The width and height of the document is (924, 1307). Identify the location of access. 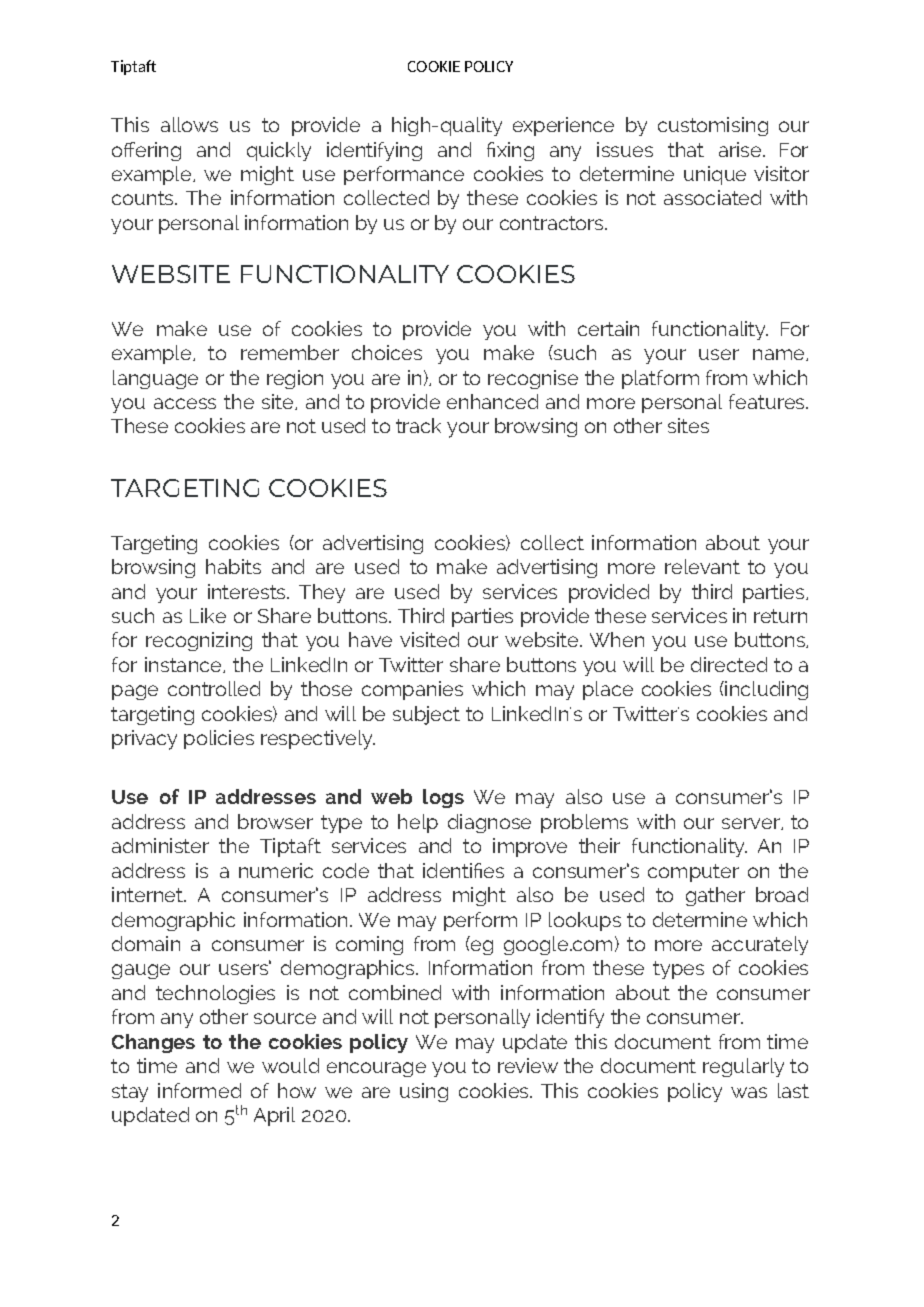
(185, 403).
